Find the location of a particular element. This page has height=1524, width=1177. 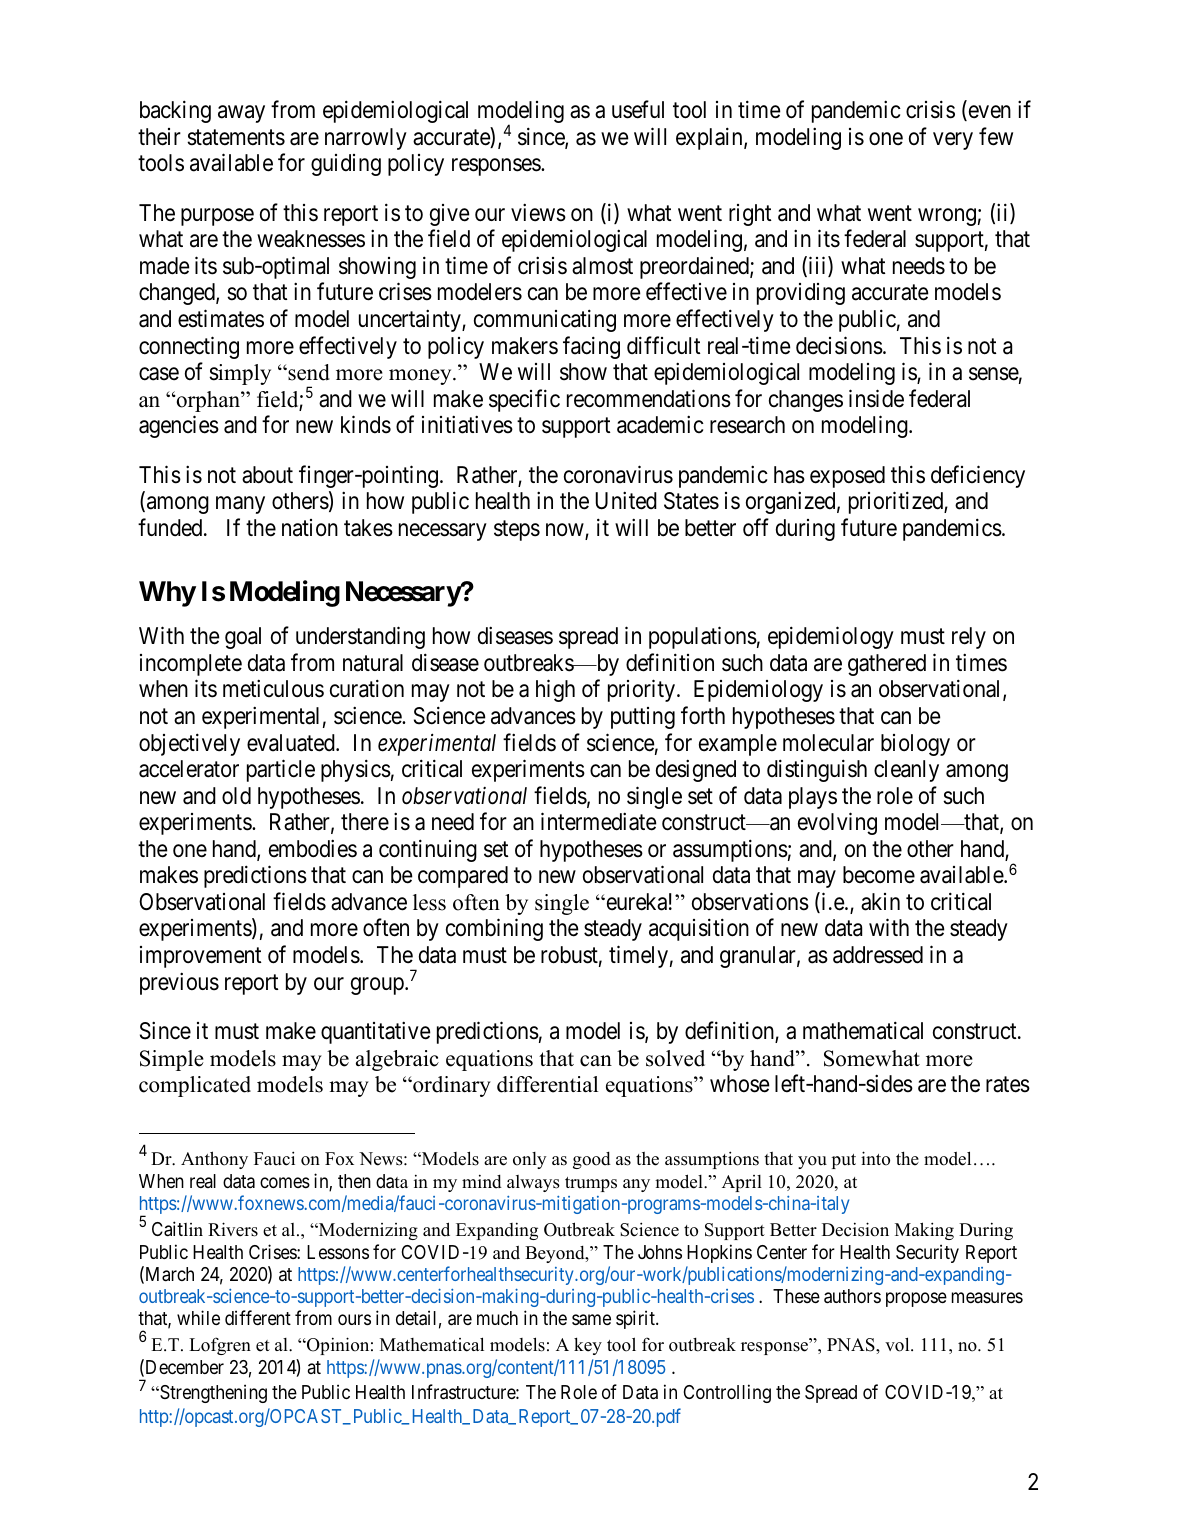

useful is located at coordinates (638, 109).
